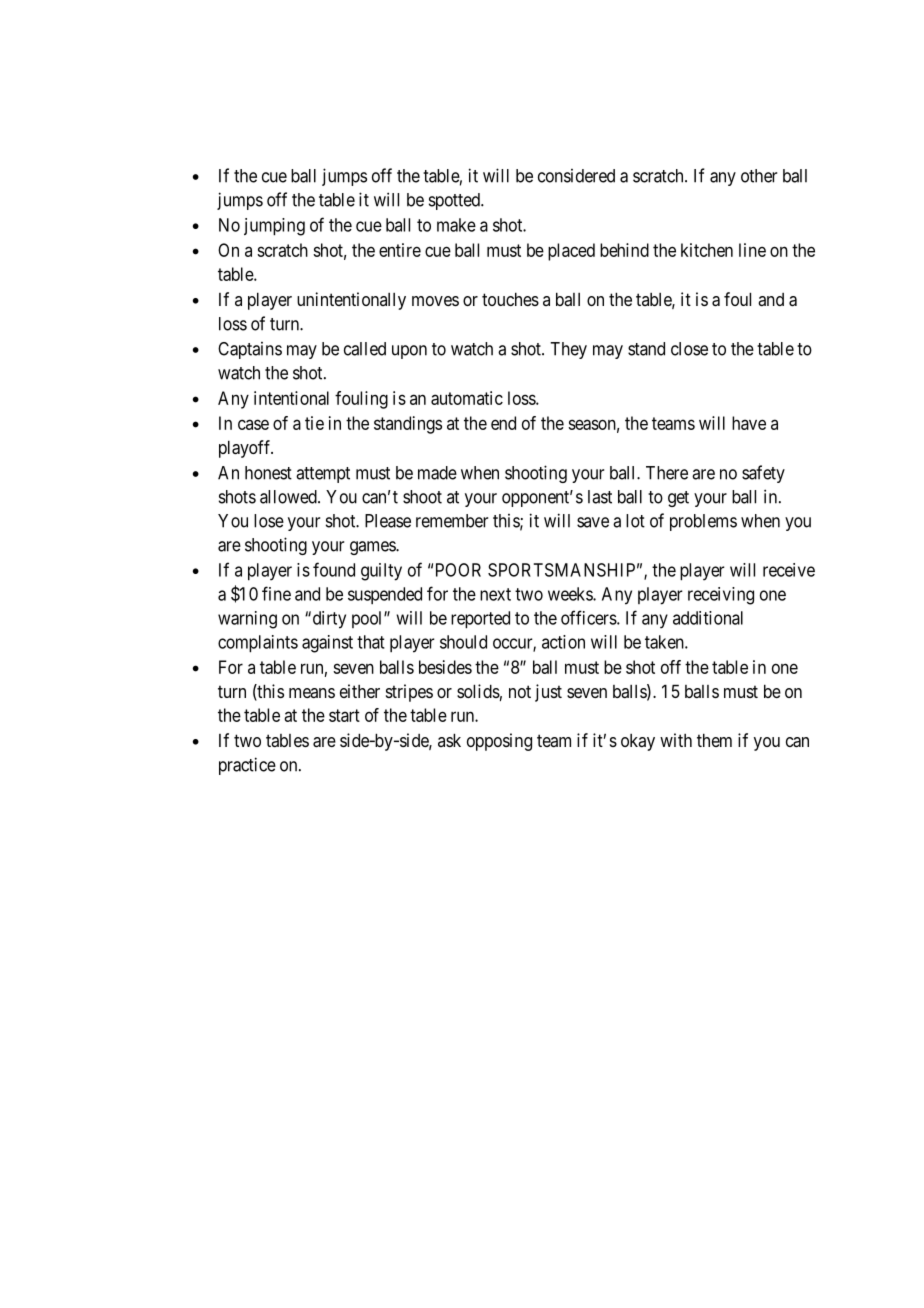 This page has width=924, height=1308. What do you see at coordinates (344, 715) in the page?
I see `start` at bounding box center [344, 715].
